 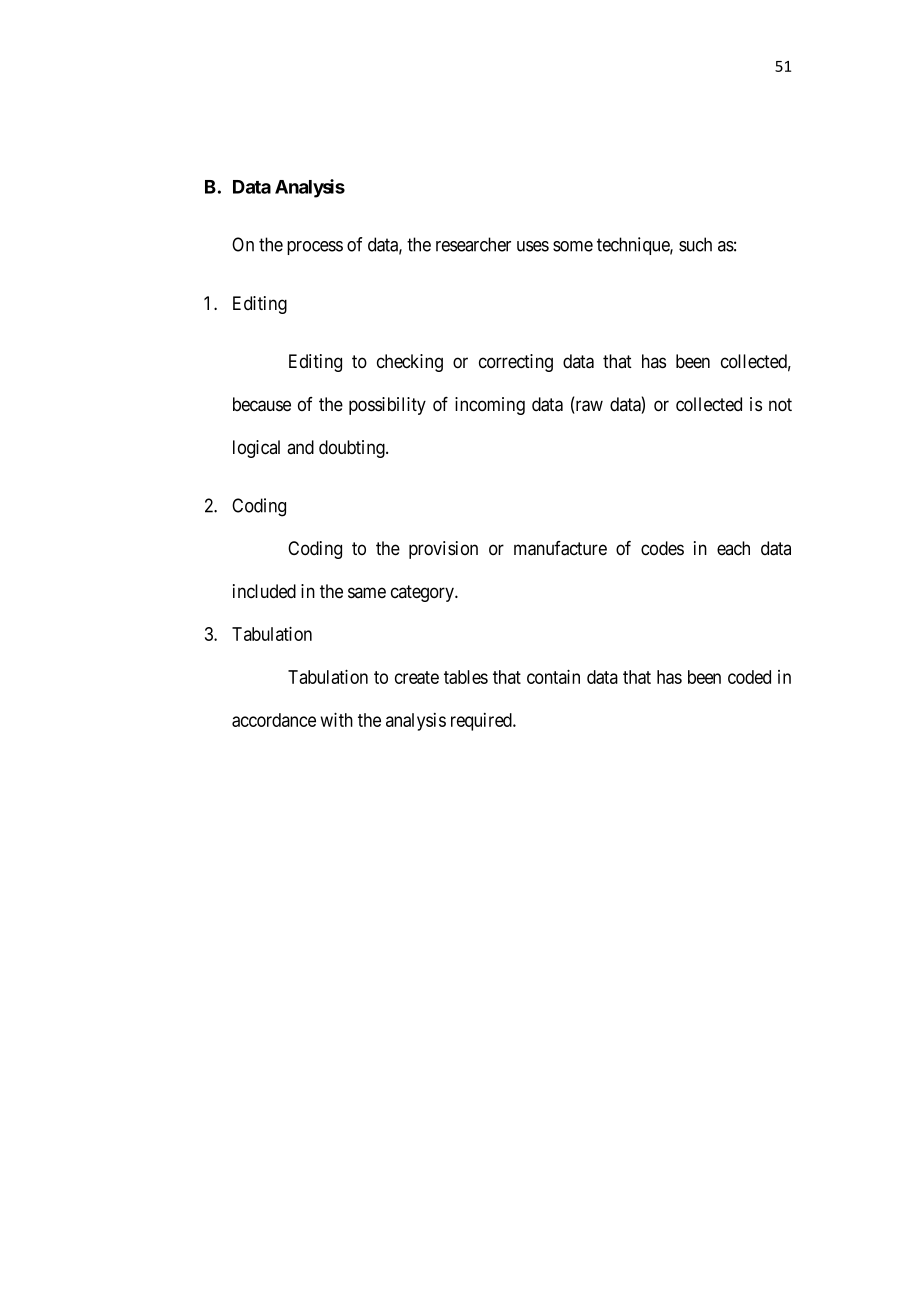 I want to click on and, so click(x=300, y=447).
